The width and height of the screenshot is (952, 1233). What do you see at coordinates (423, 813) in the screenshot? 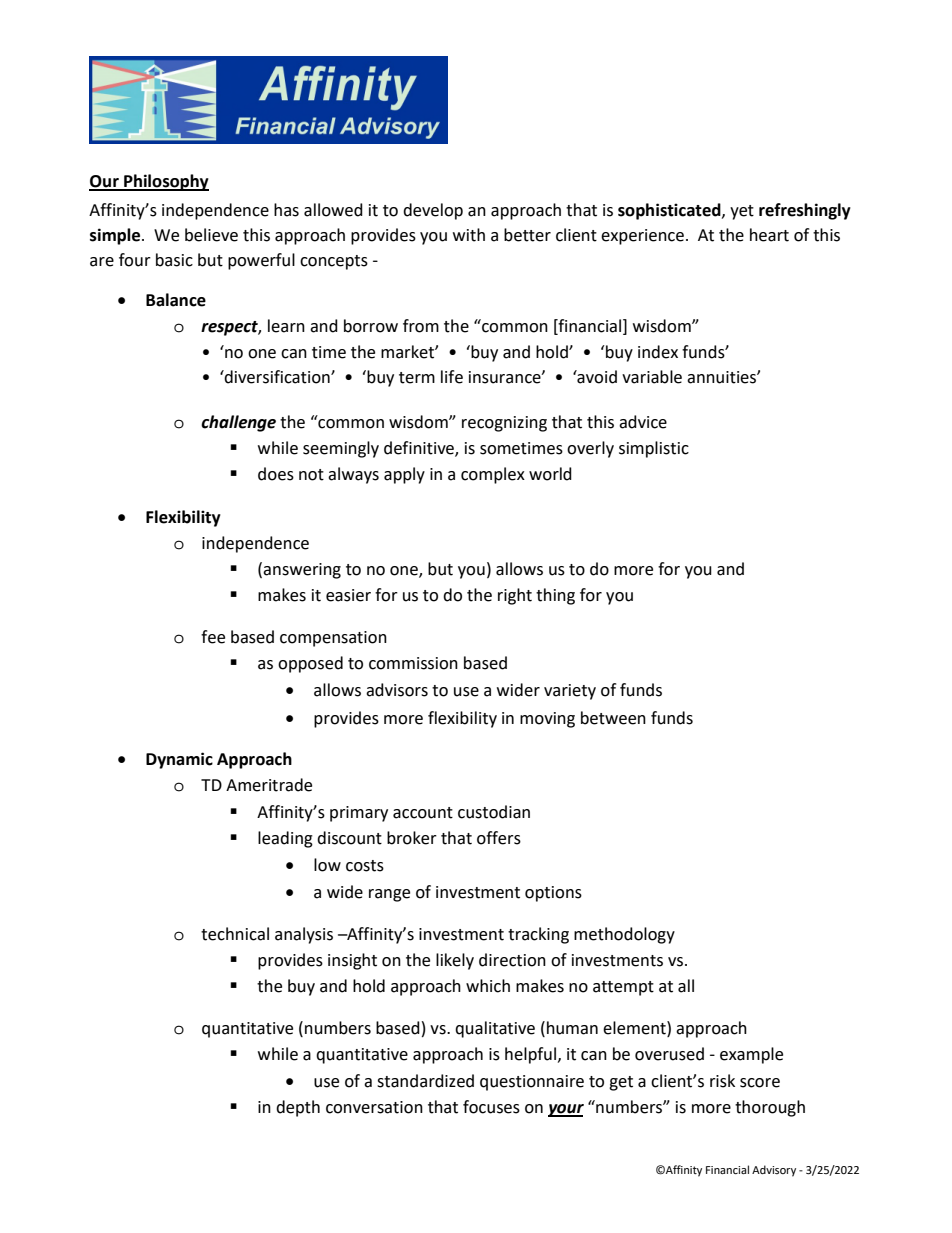
I see `account` at bounding box center [423, 813].
